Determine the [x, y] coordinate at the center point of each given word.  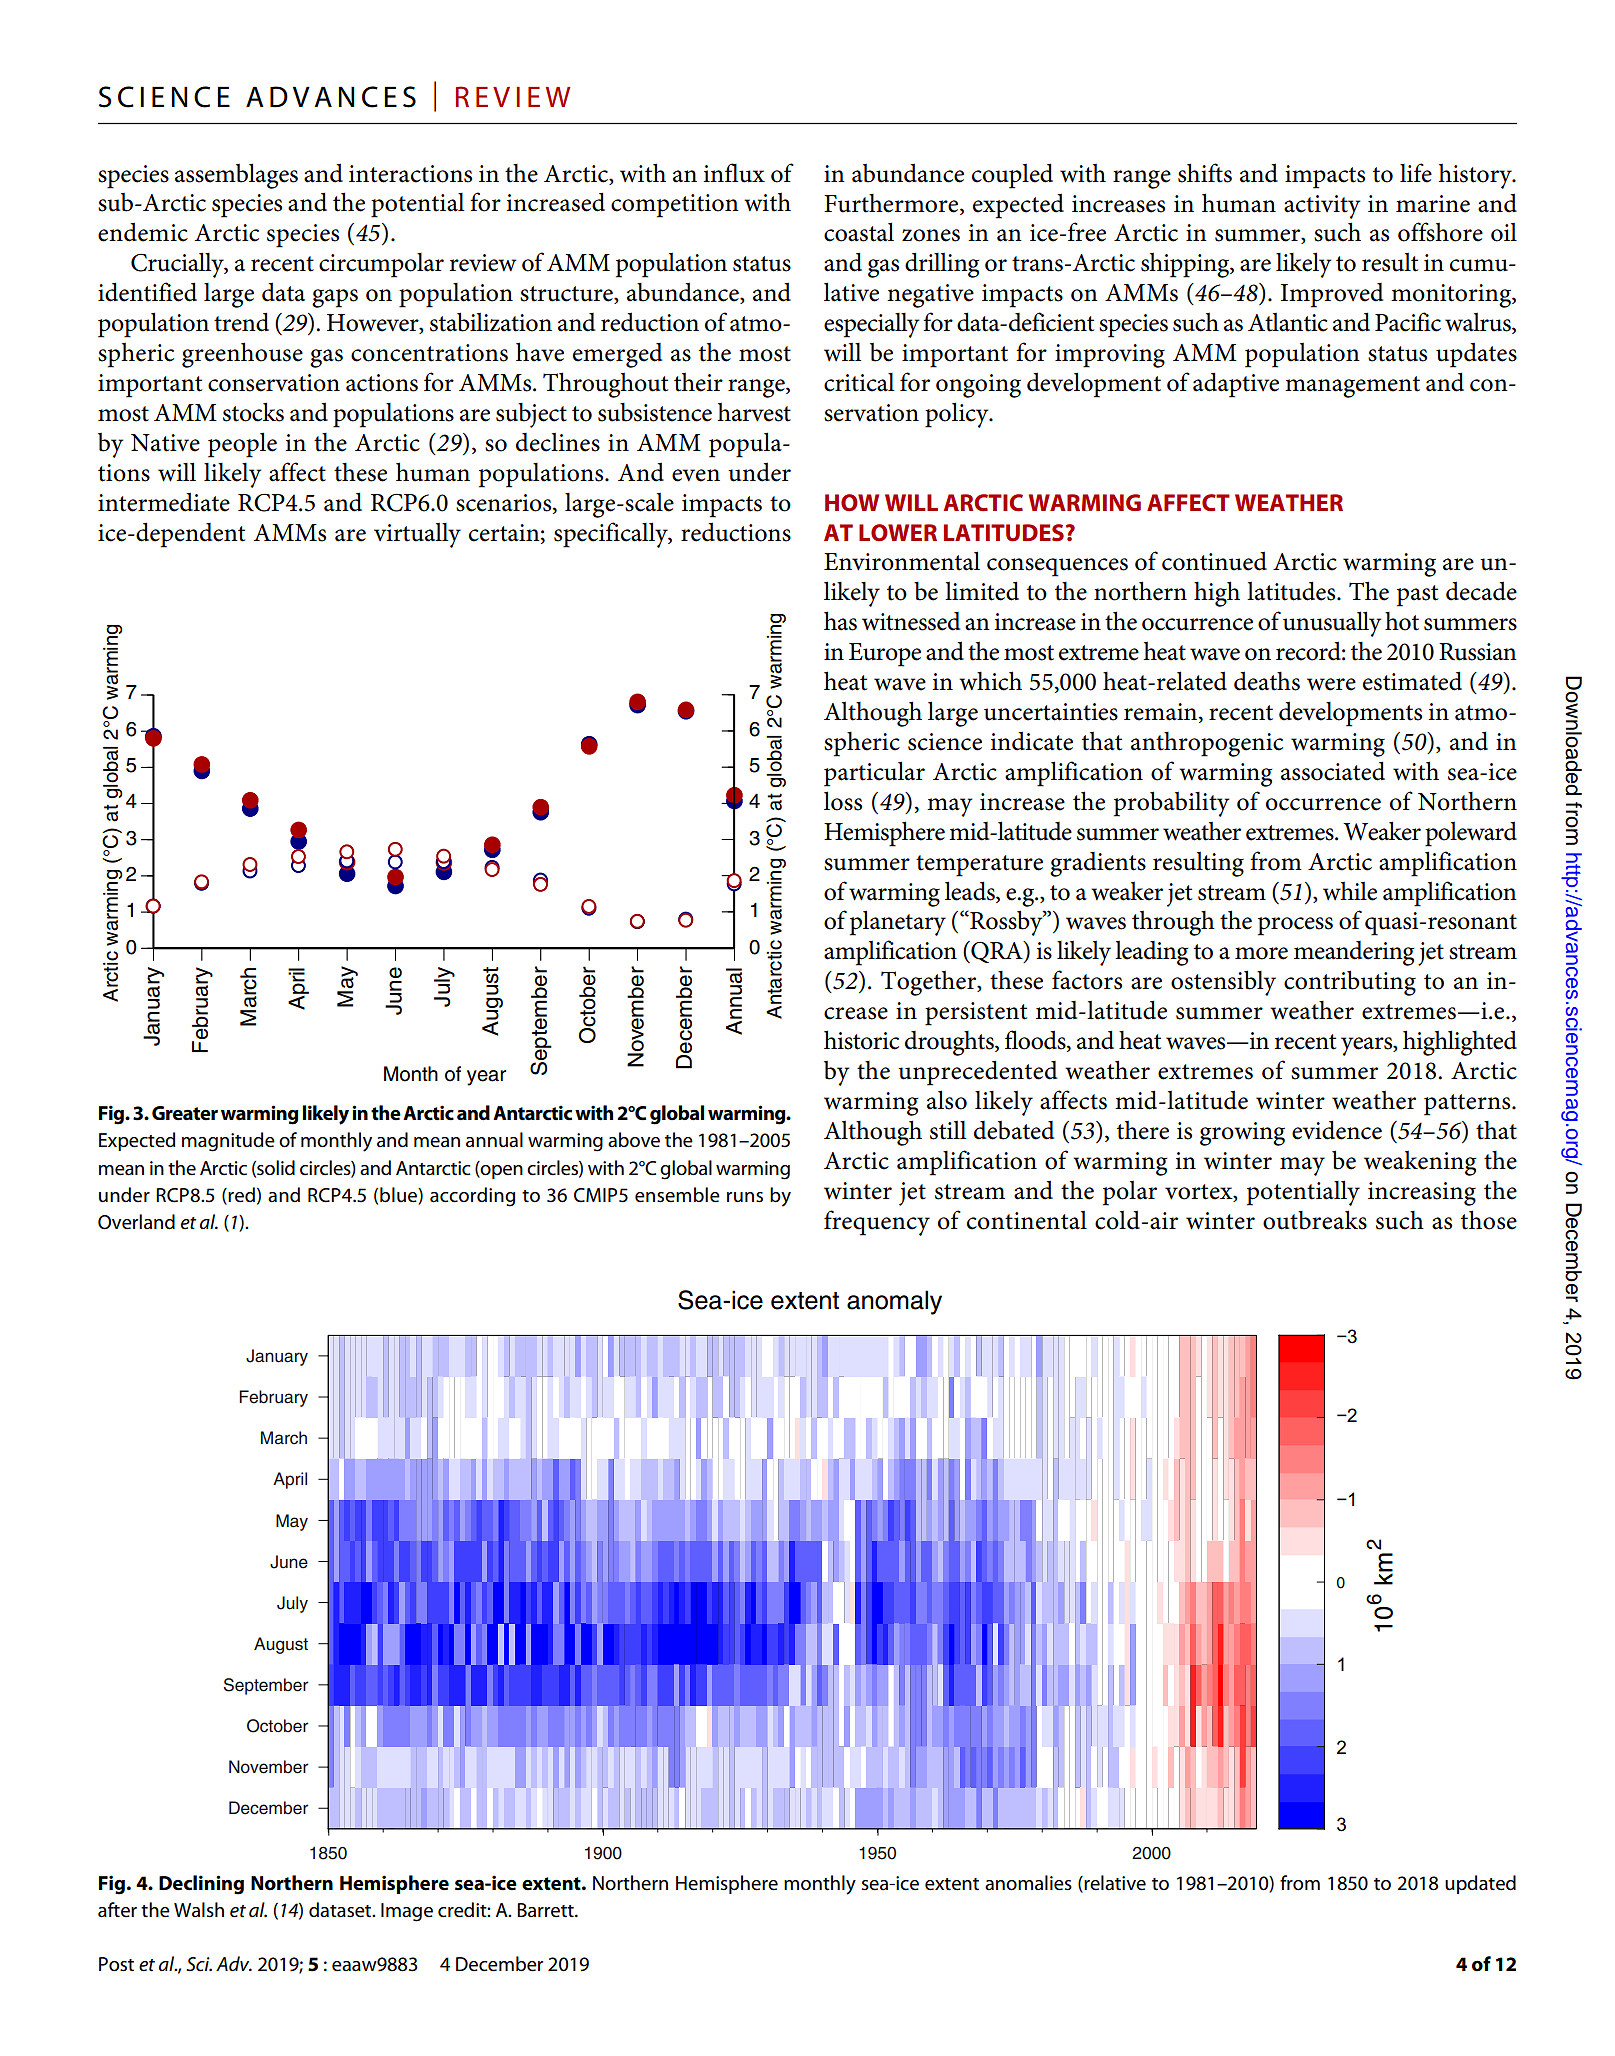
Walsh [199, 1910]
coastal [859, 232]
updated [1480, 1884]
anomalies [1028, 1883]
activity [1322, 207]
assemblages [236, 176]
